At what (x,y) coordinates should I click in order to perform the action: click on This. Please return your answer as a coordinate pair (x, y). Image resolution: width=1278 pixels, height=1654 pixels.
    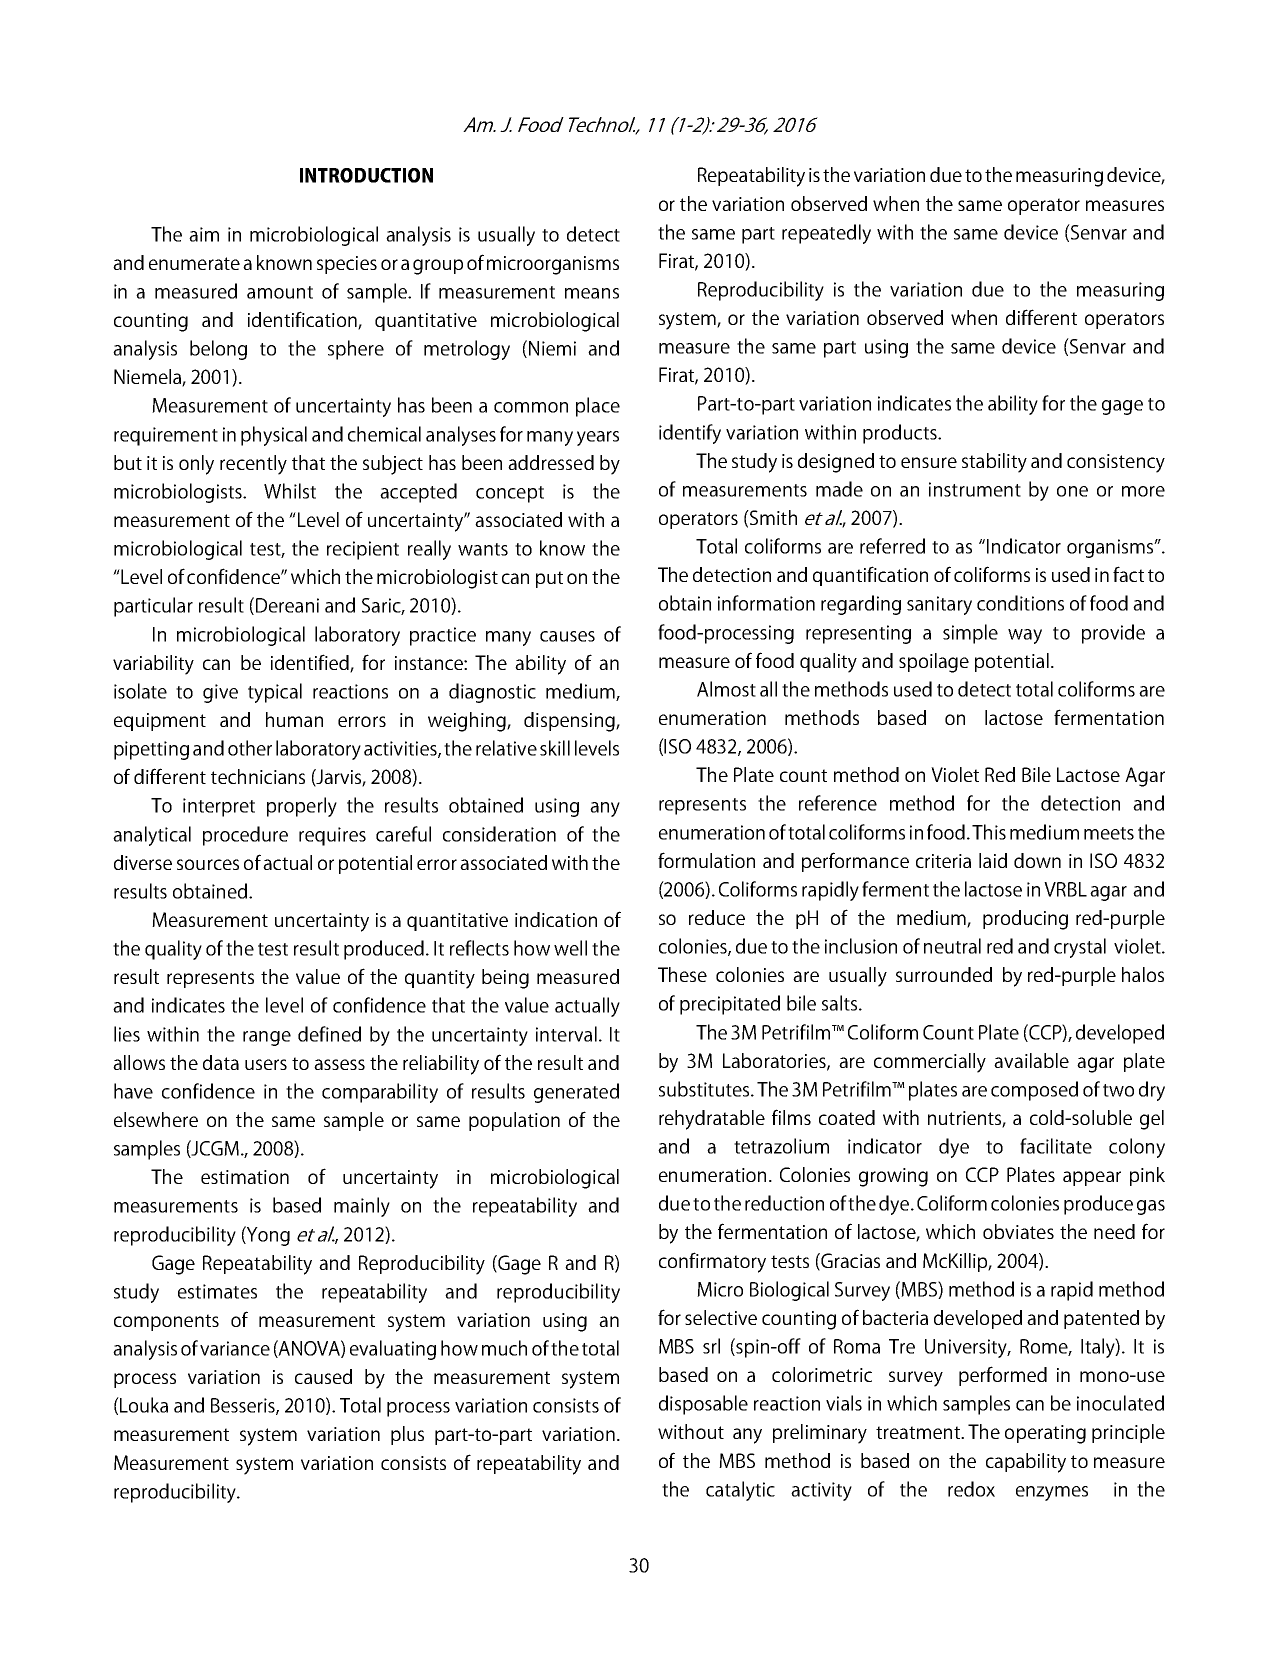
    Looking at the image, I should click on (989, 832).
